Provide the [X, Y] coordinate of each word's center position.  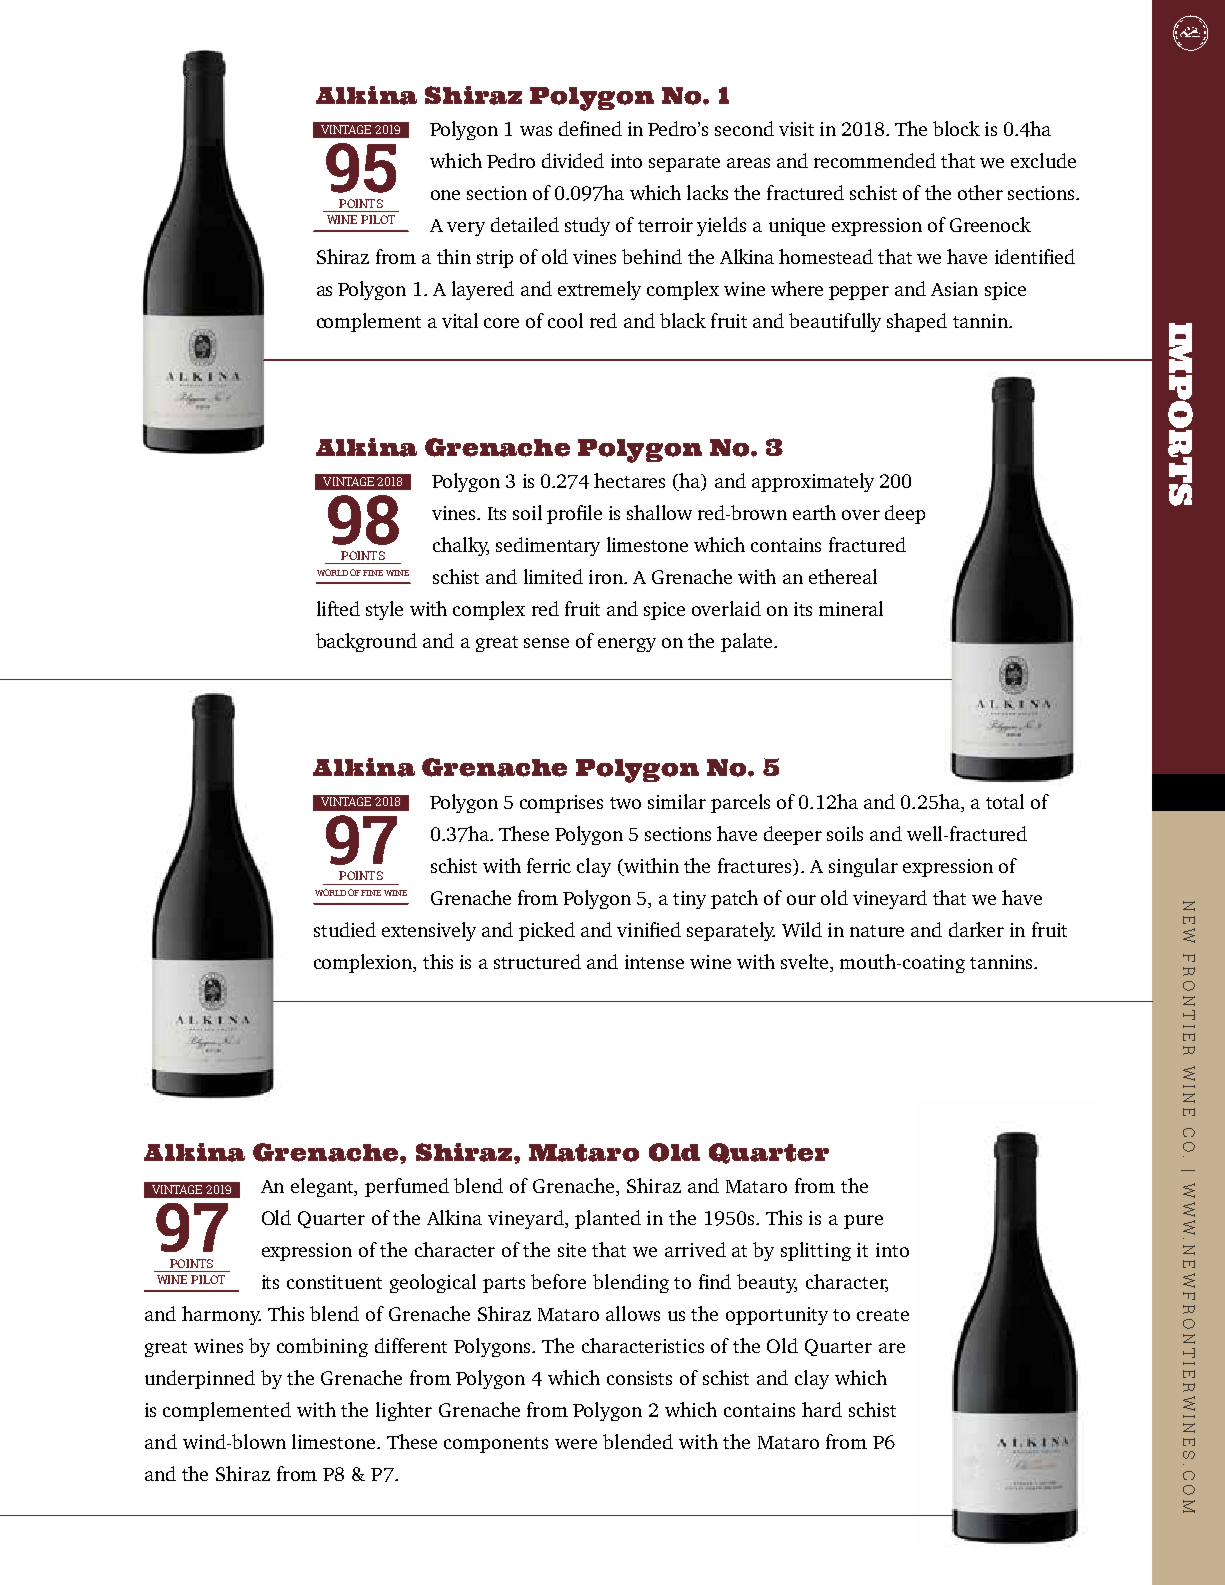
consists [639, 1378]
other [980, 192]
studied [345, 929]
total [1005, 801]
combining [322, 1347]
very [466, 229]
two [625, 803]
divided [573, 160]
